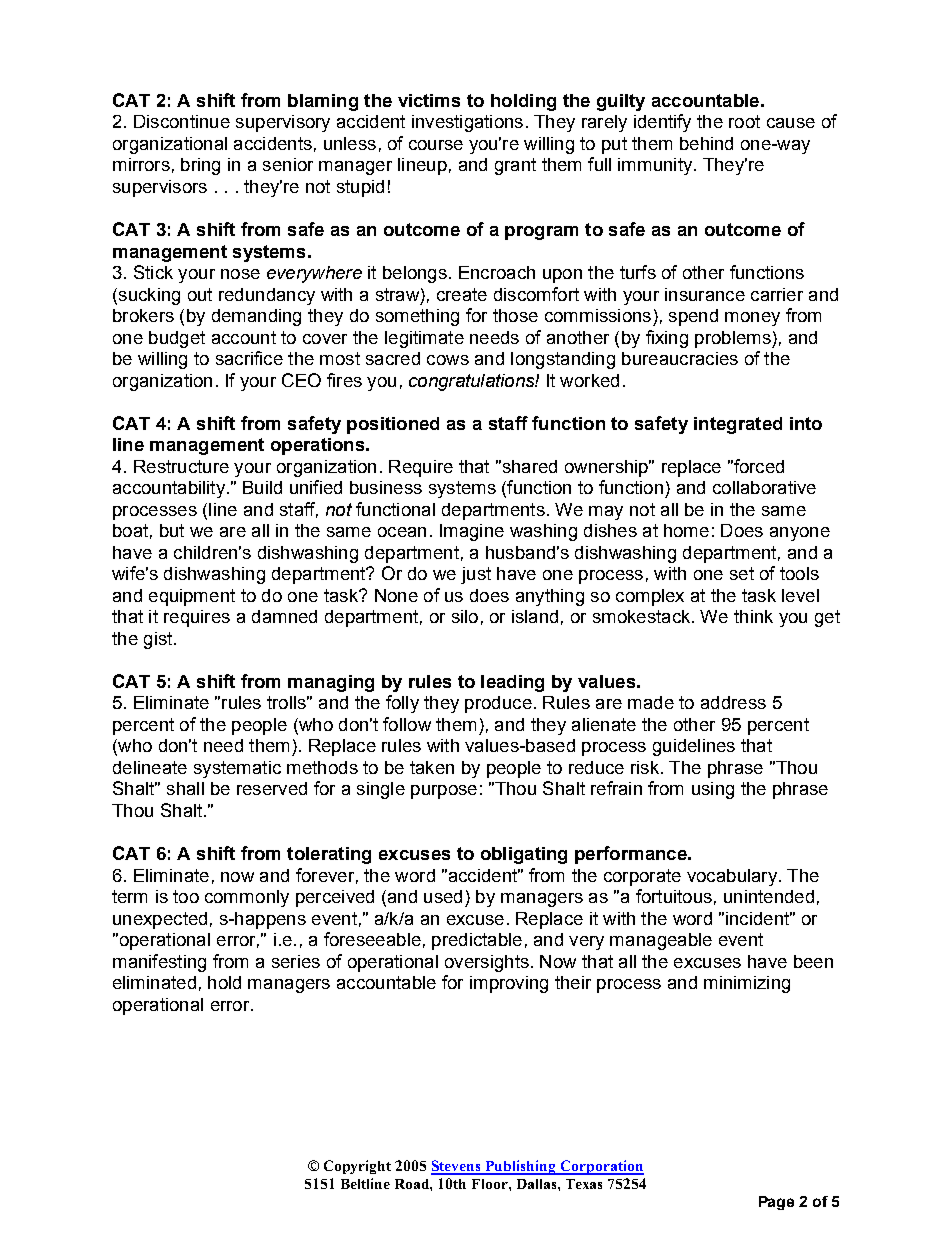 This image has width=952, height=1233. Describe the element at coordinates (357, 1167) in the image. I see `Copyright` at that location.
